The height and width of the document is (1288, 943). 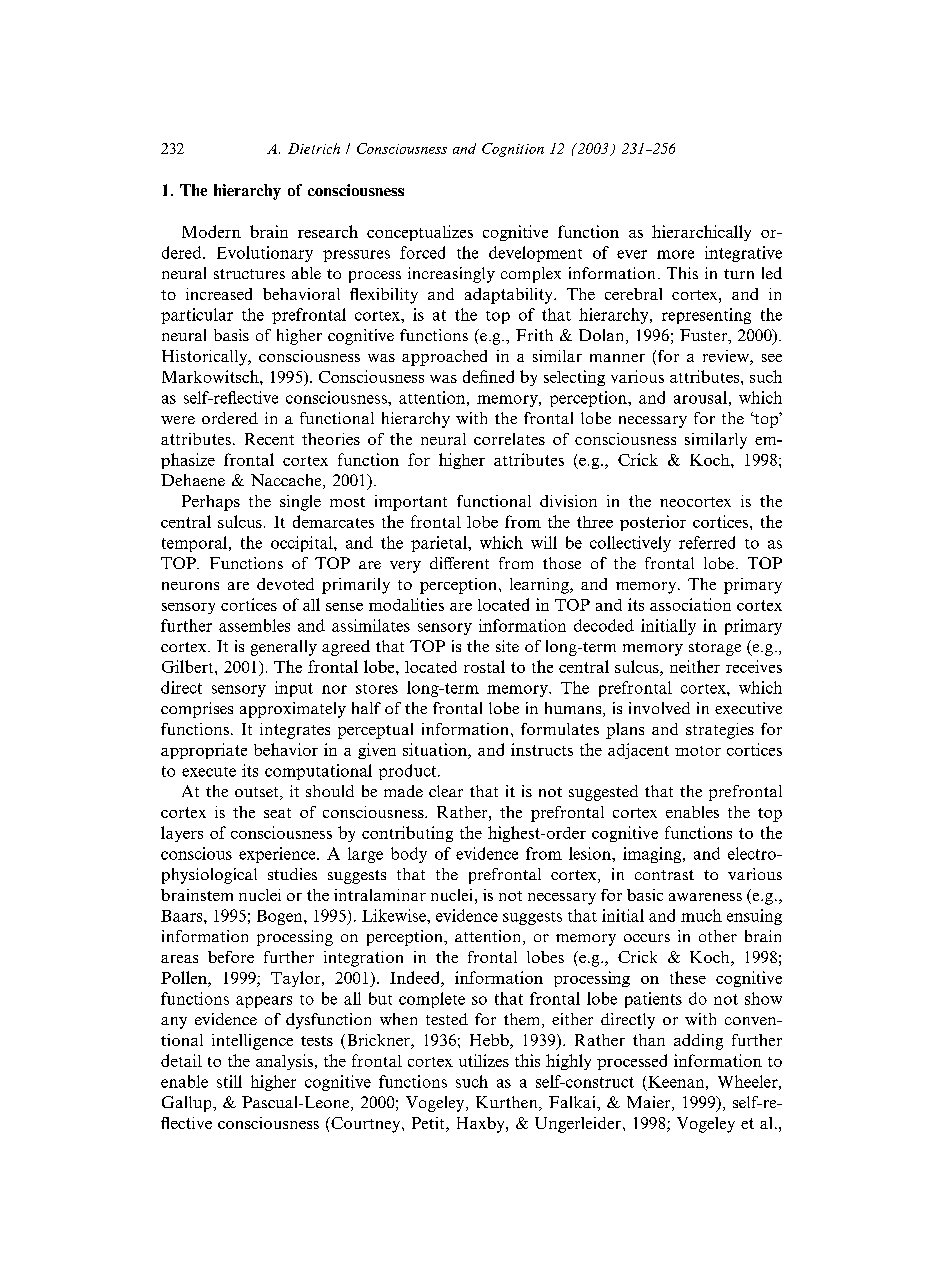 What do you see at coordinates (229, 1081) in the document?
I see `still` at bounding box center [229, 1081].
